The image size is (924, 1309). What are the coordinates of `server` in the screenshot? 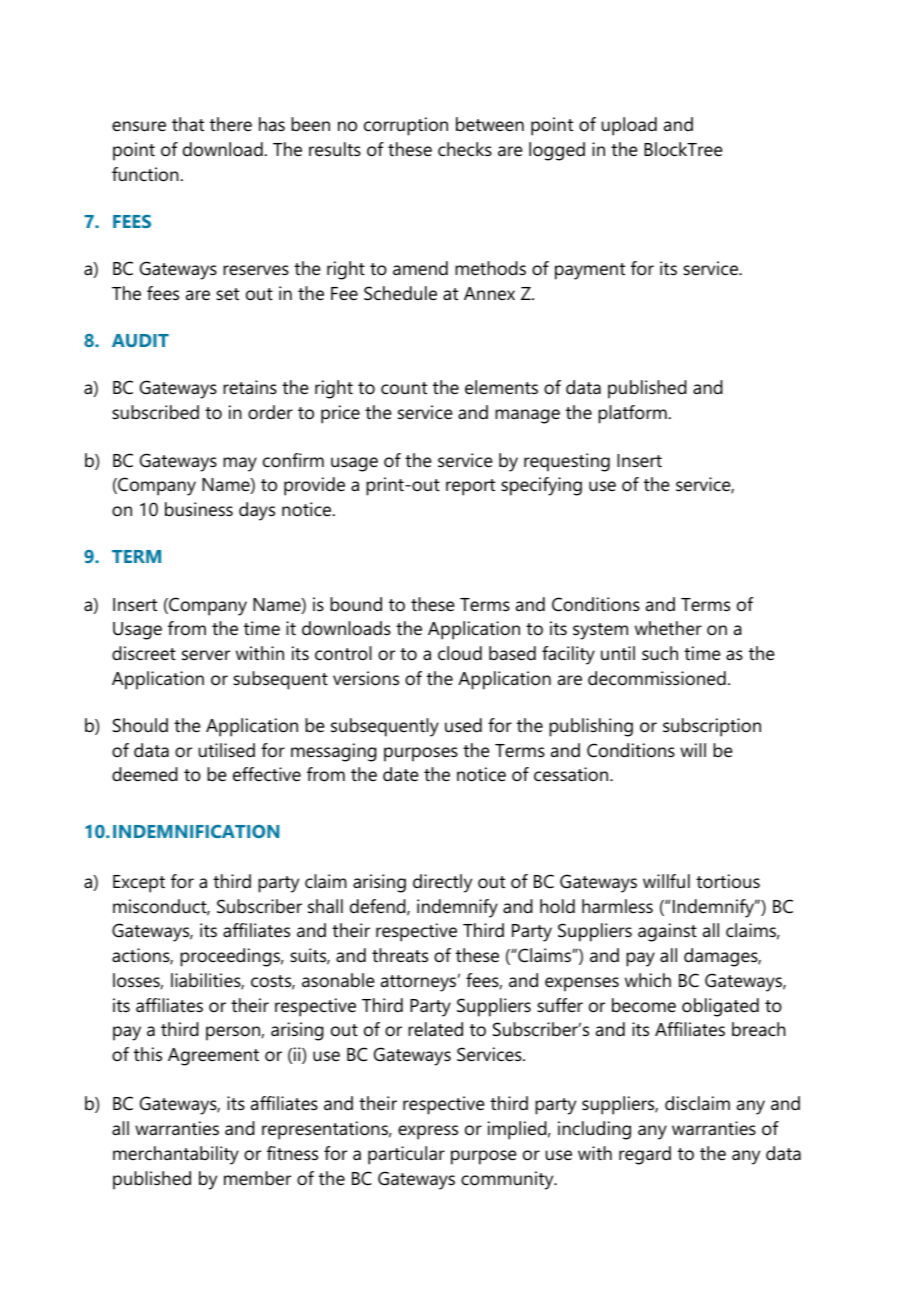 It's located at (206, 655).
